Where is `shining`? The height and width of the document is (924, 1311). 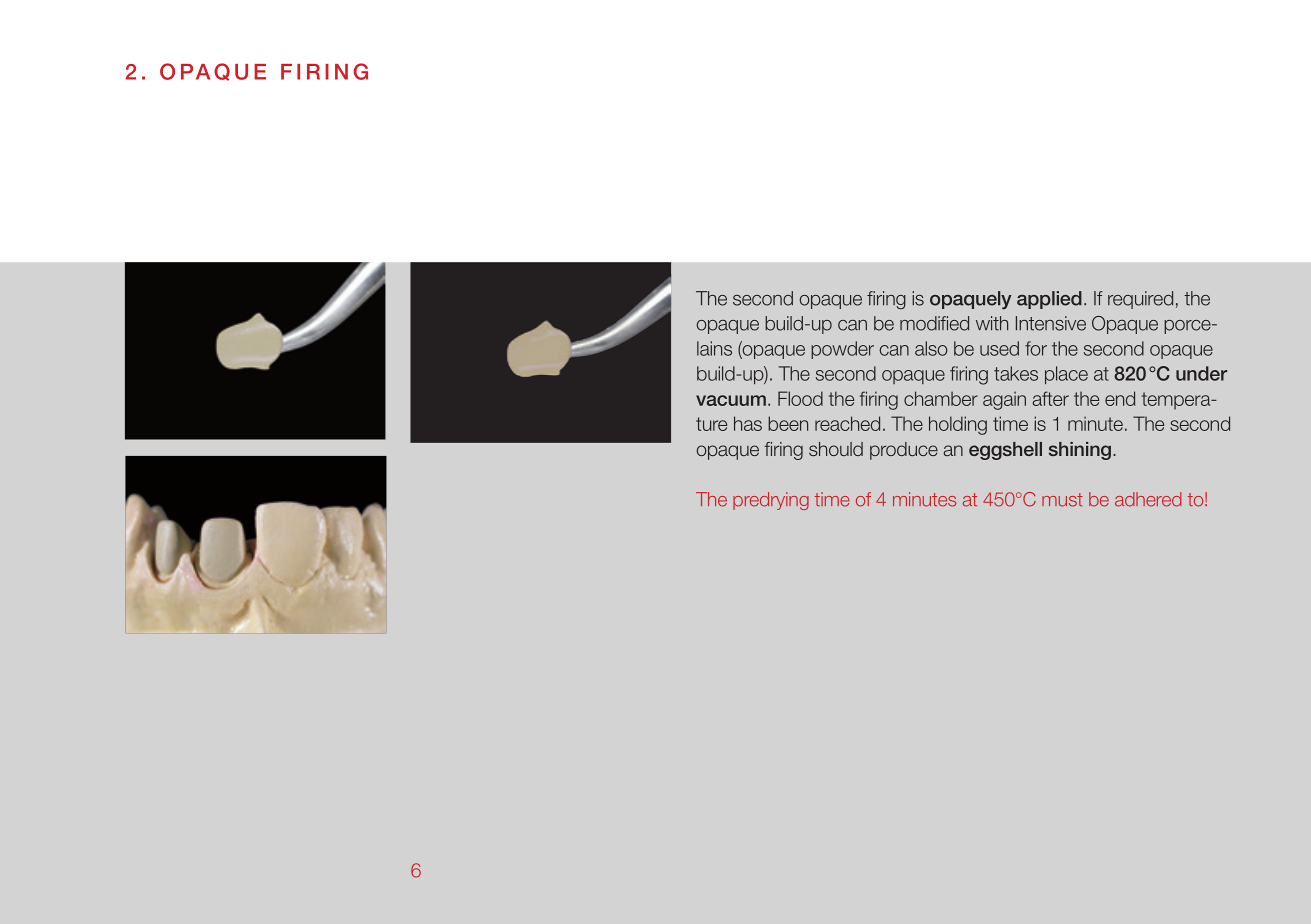
shining is located at coordinates (1080, 451).
